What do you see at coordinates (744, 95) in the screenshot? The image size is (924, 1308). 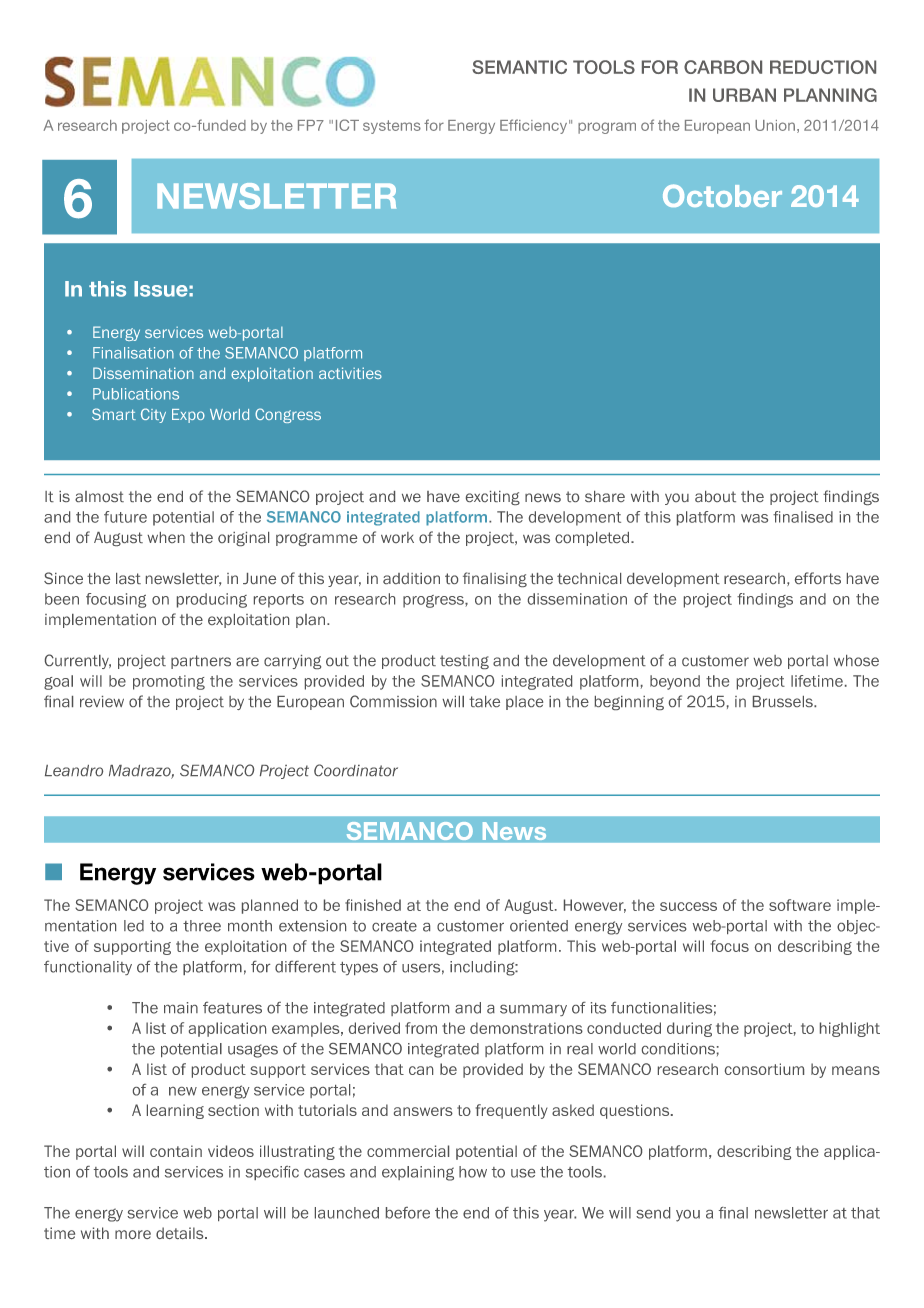 I see `URBAN` at bounding box center [744, 95].
